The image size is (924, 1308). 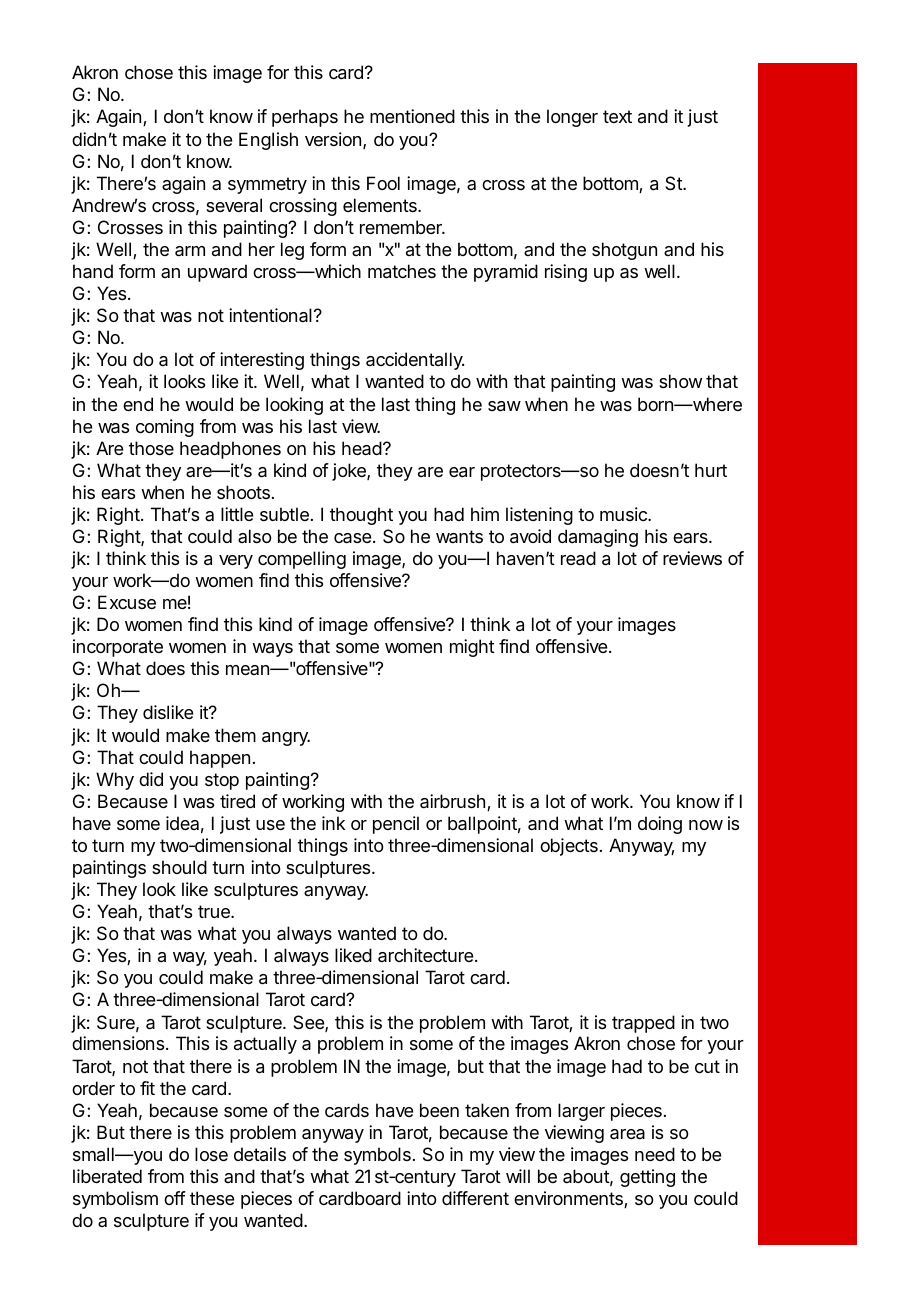 I want to click on text, so click(x=617, y=116).
